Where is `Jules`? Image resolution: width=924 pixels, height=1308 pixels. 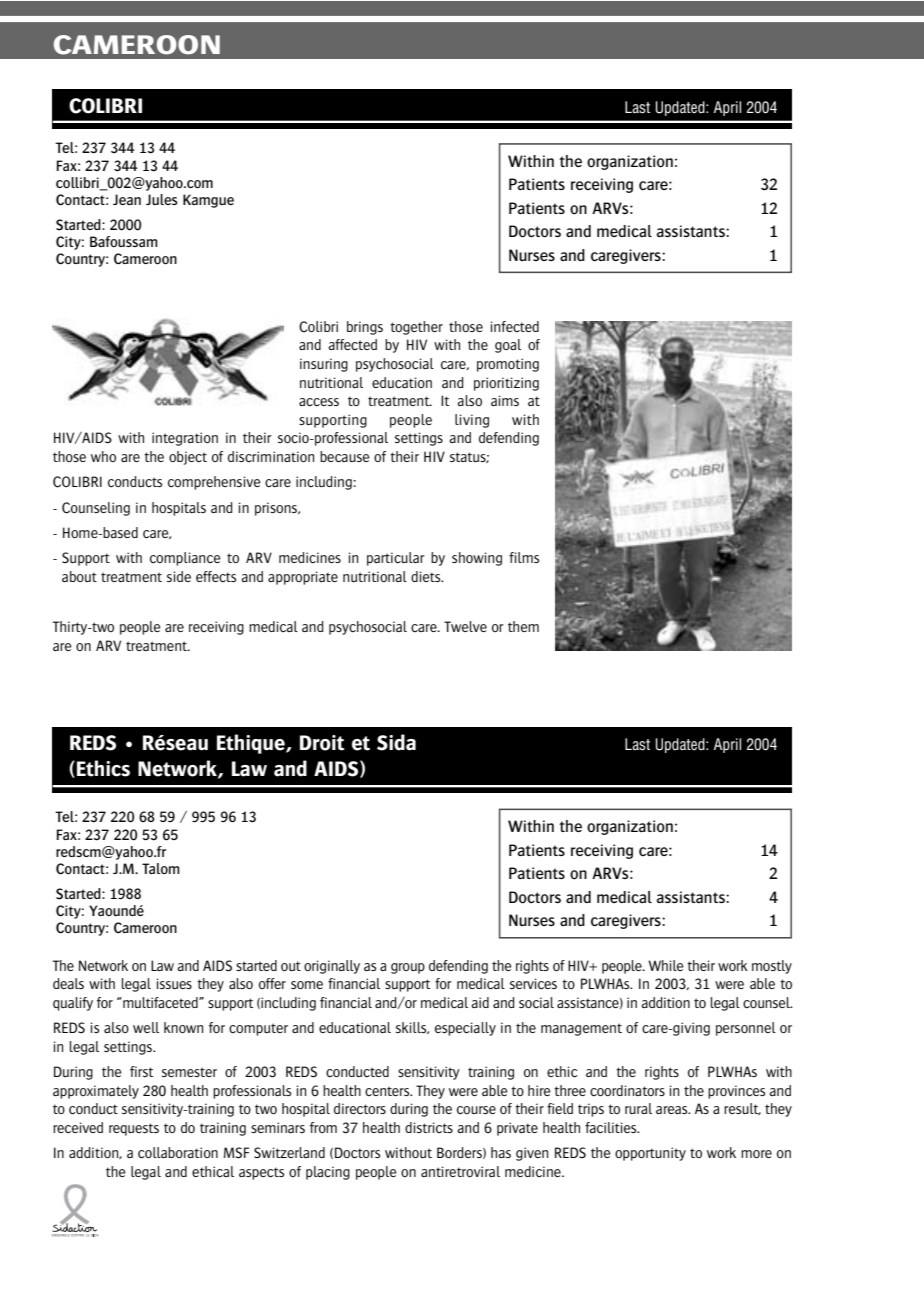
Jules is located at coordinates (162, 199).
